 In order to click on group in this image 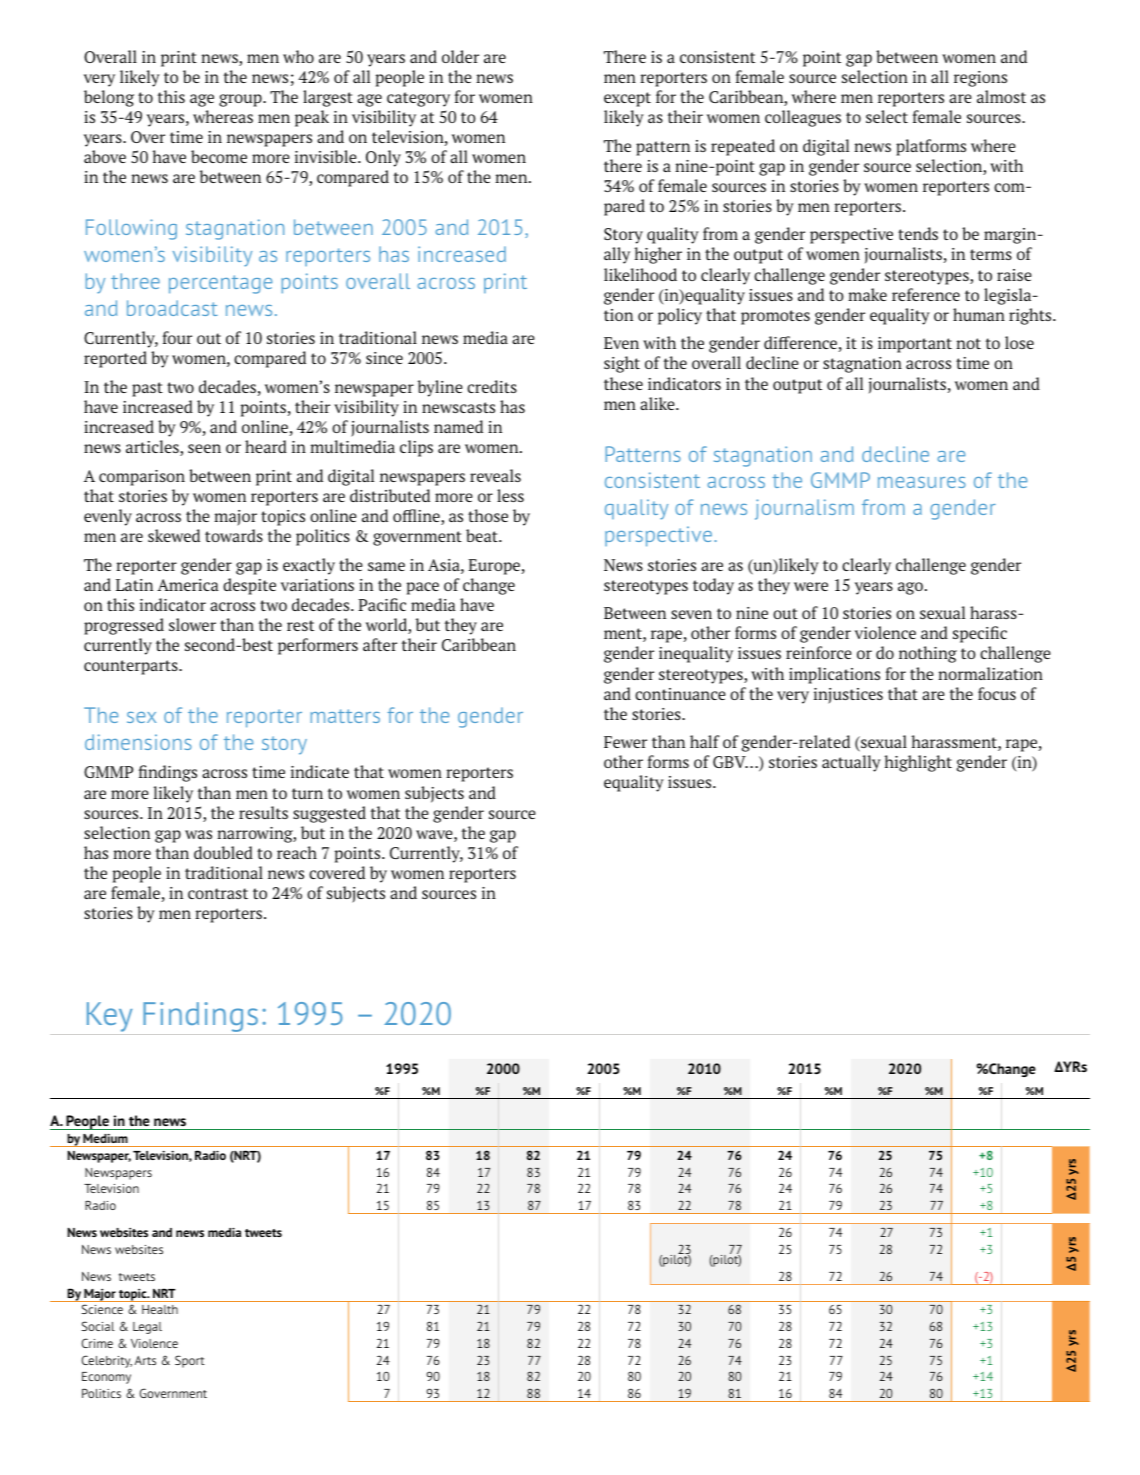, I will do `click(241, 100)`.
